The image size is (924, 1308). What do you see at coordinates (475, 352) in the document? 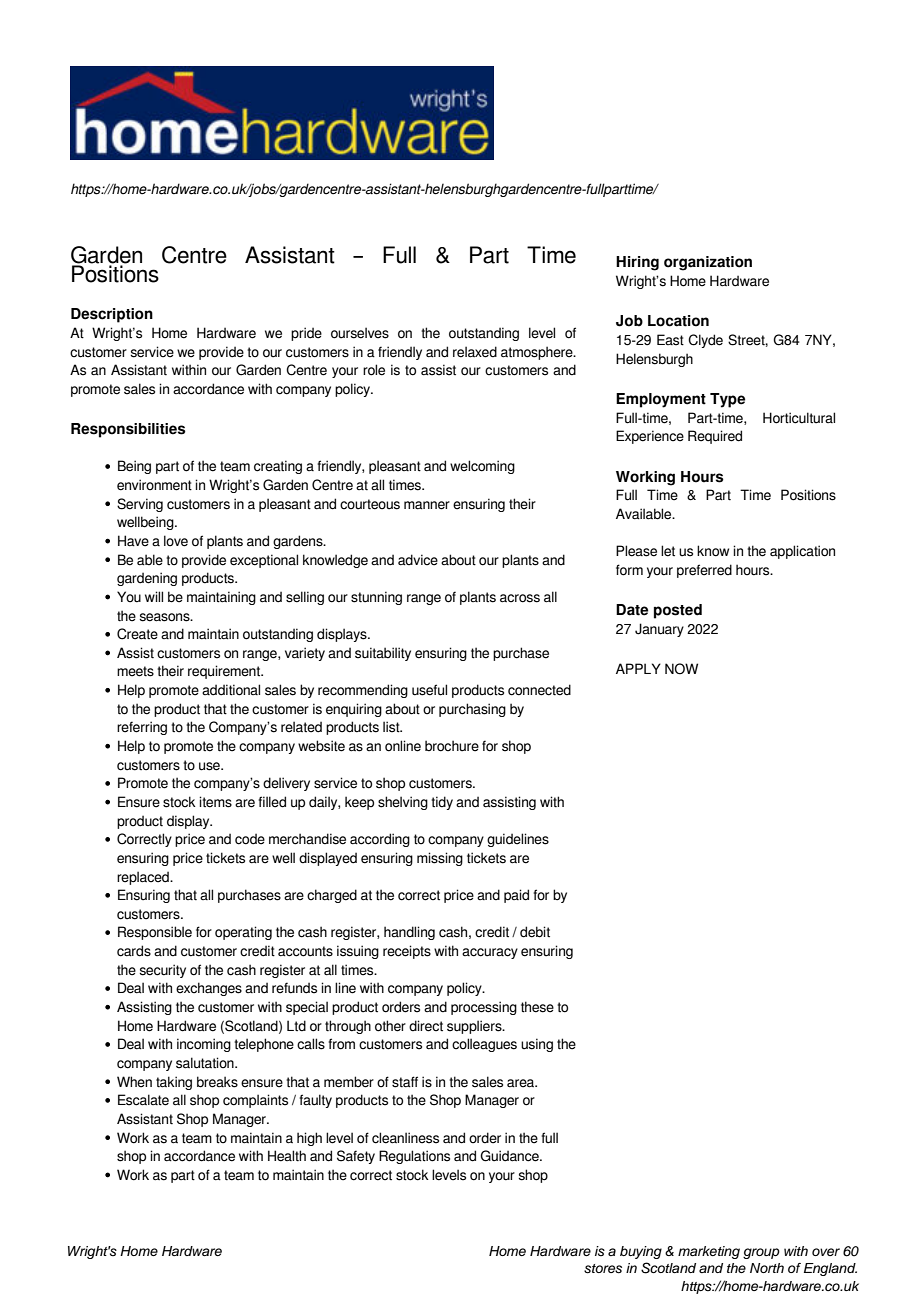
I see `relaxed` at bounding box center [475, 352].
